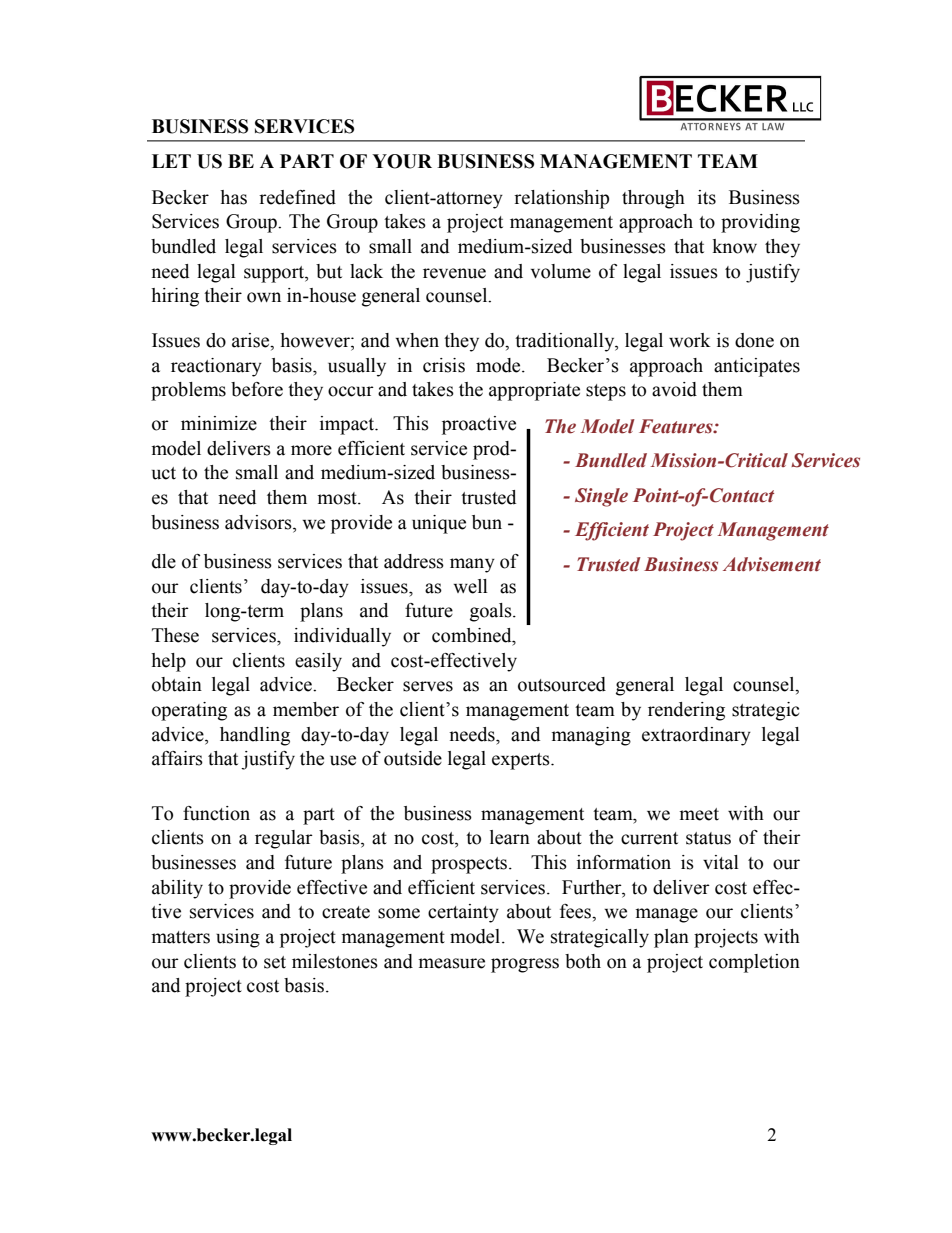 This screenshot has width=952, height=1233. I want to click on its, so click(707, 197).
